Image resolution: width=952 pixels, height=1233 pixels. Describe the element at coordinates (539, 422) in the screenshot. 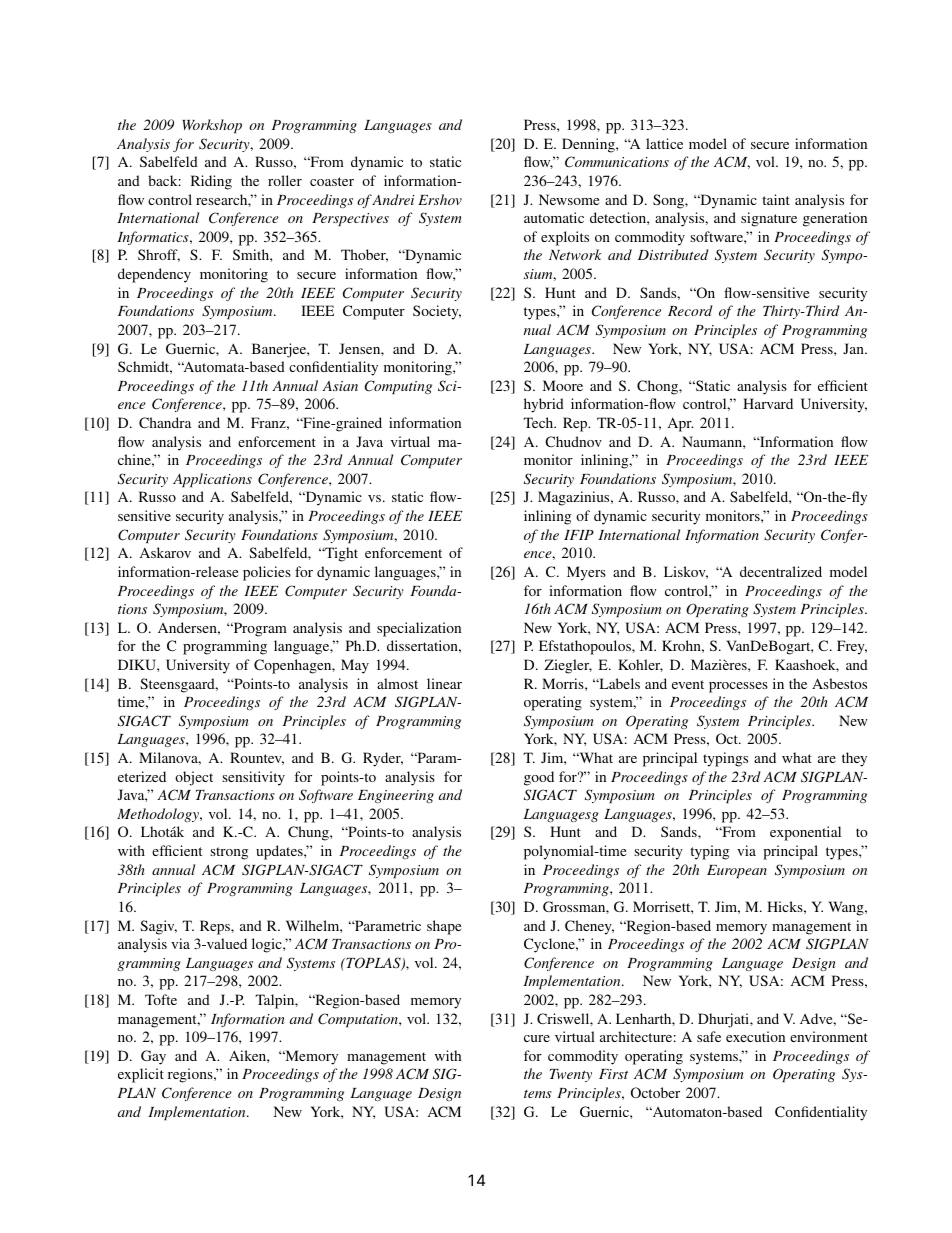

I see `Tech` at that location.
